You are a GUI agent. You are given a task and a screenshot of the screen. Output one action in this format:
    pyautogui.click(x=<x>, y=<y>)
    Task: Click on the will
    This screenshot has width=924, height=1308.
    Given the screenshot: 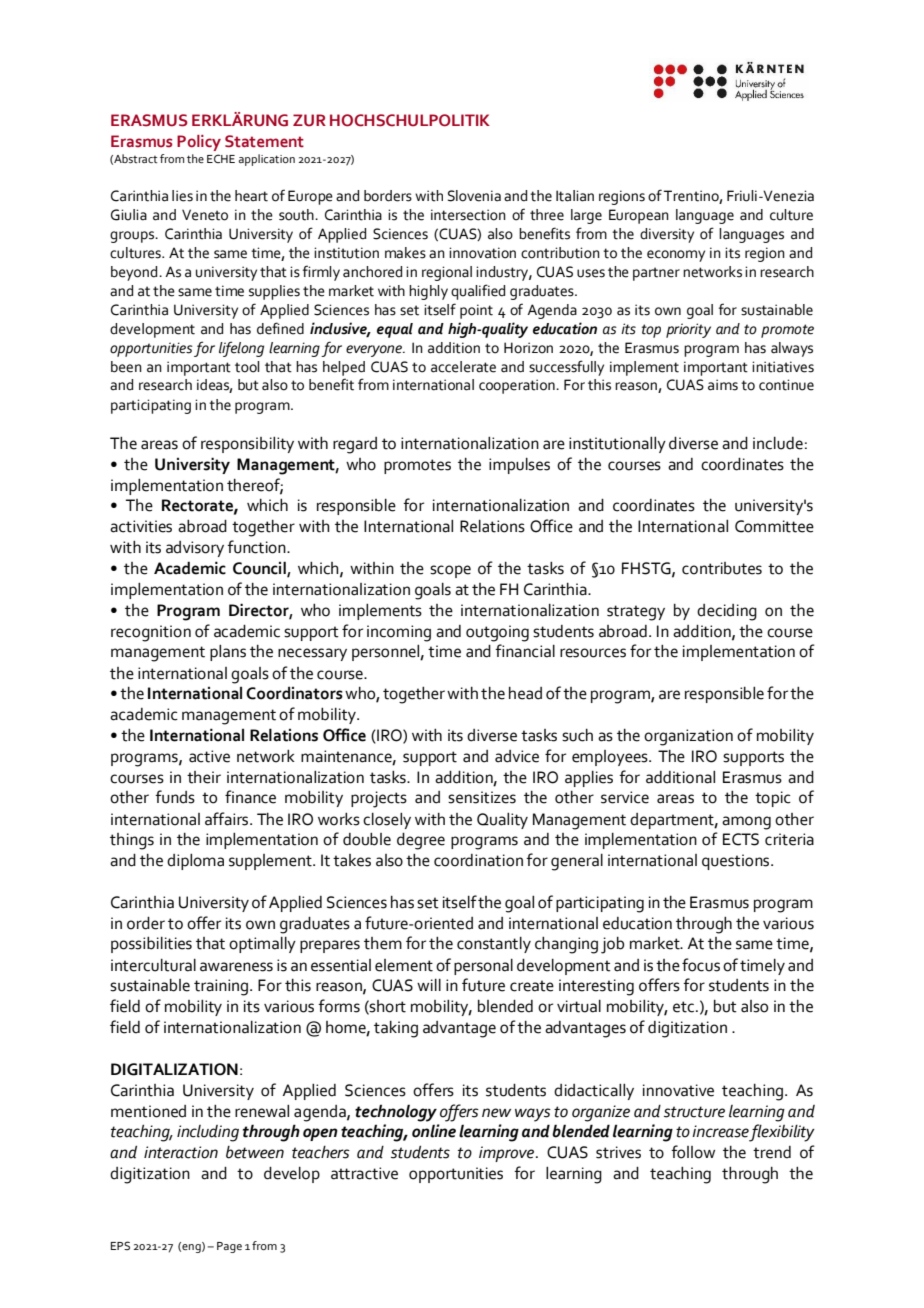 What is the action you would take?
    pyautogui.click(x=429, y=985)
